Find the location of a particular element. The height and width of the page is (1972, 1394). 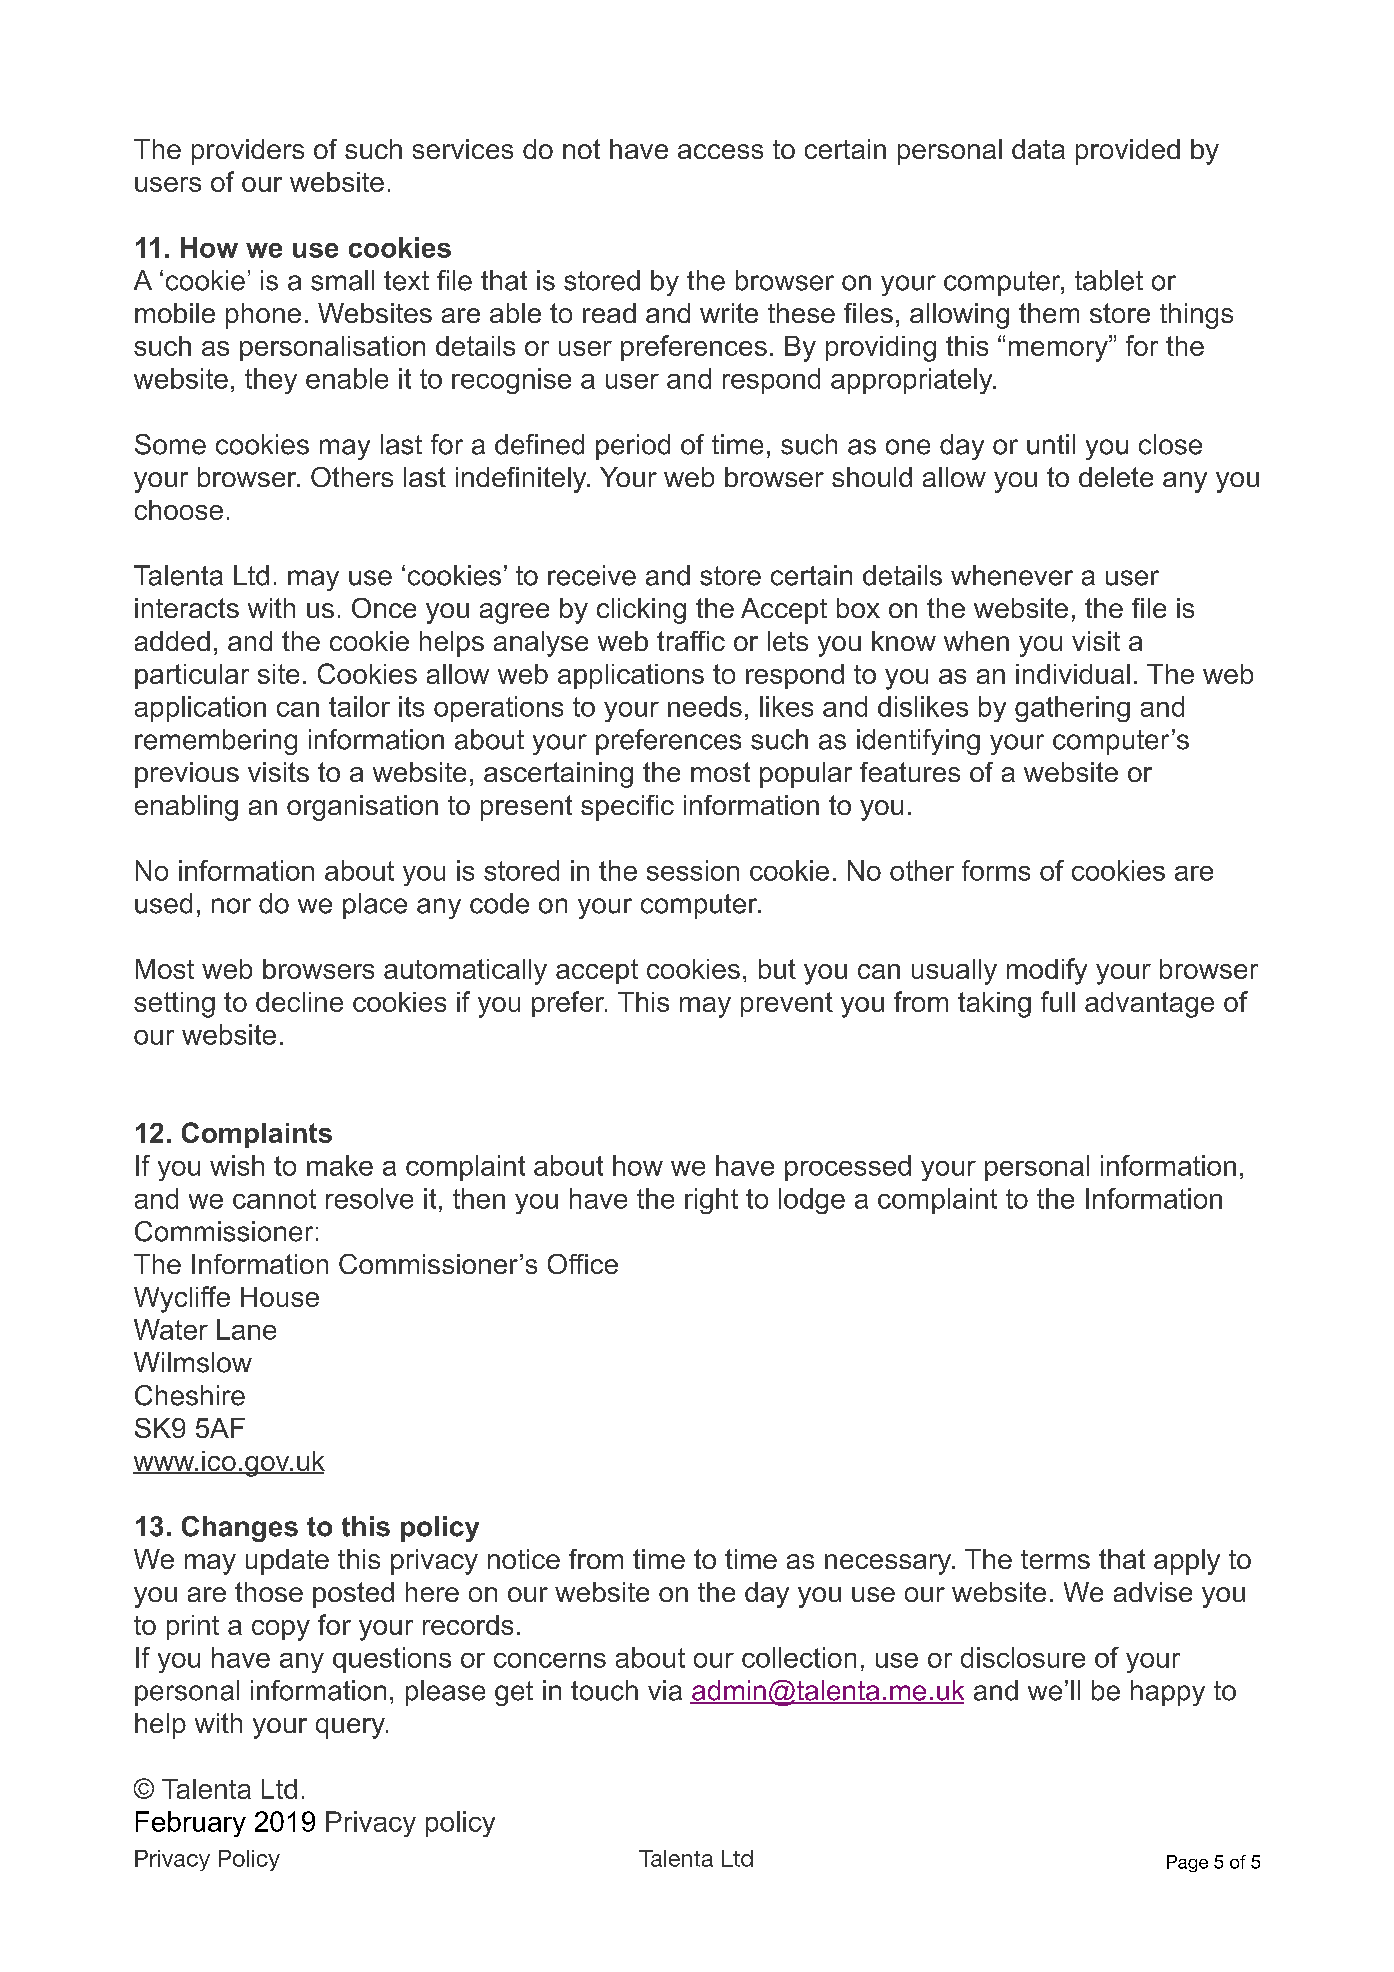

providers is located at coordinates (248, 152).
